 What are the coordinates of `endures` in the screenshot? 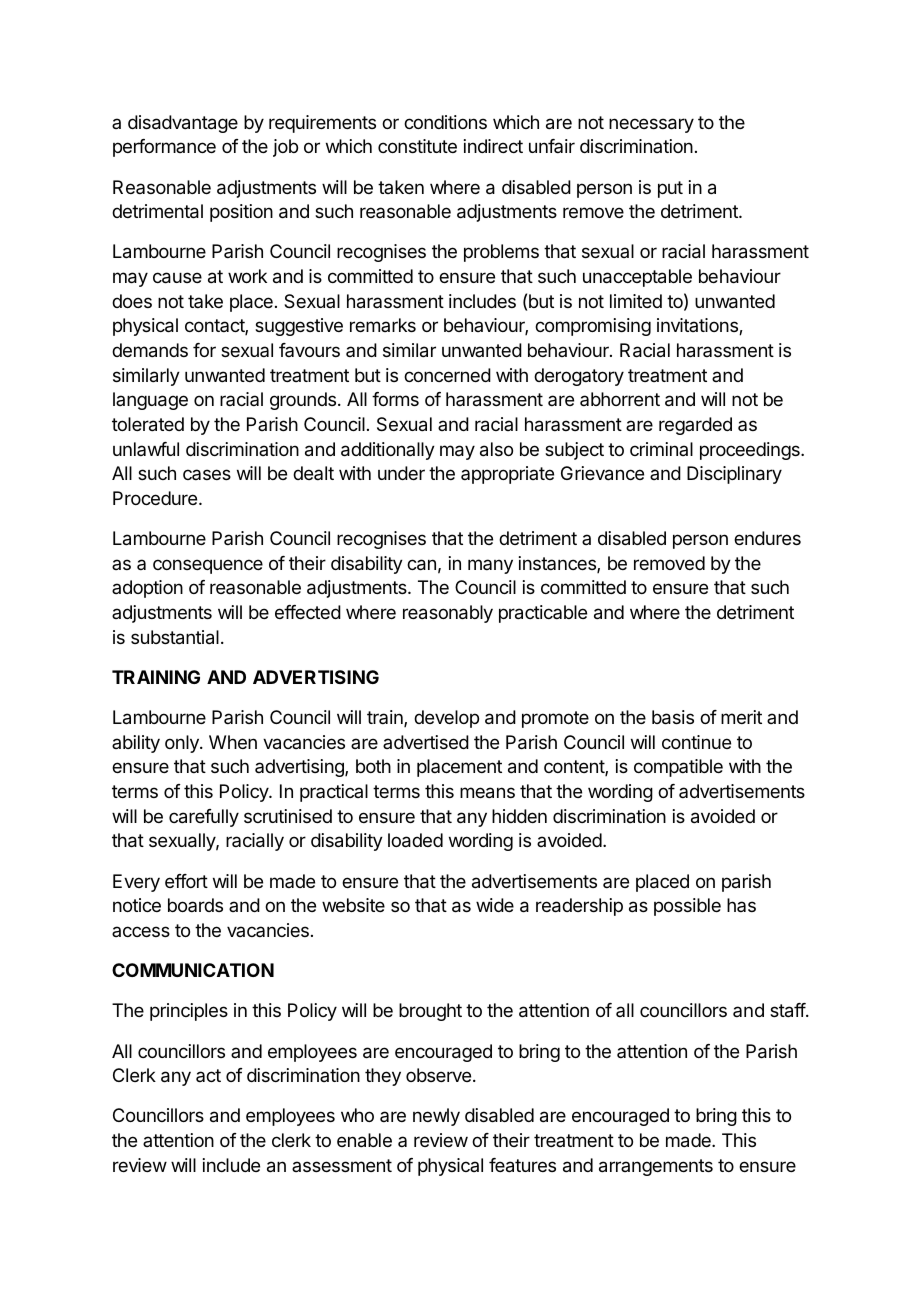 It's located at (767, 538).
